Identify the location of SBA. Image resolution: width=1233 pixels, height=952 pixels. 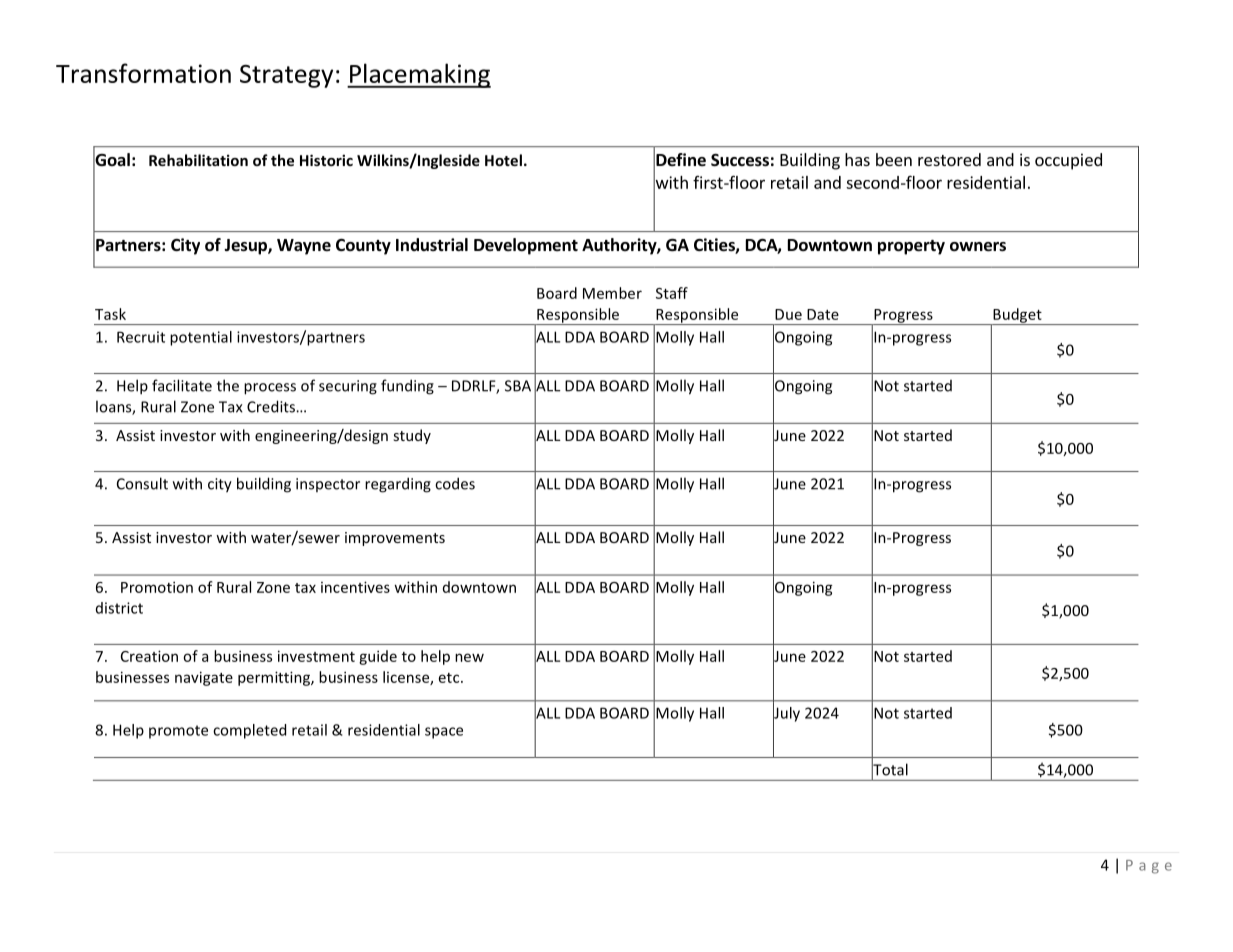
(518, 386).
